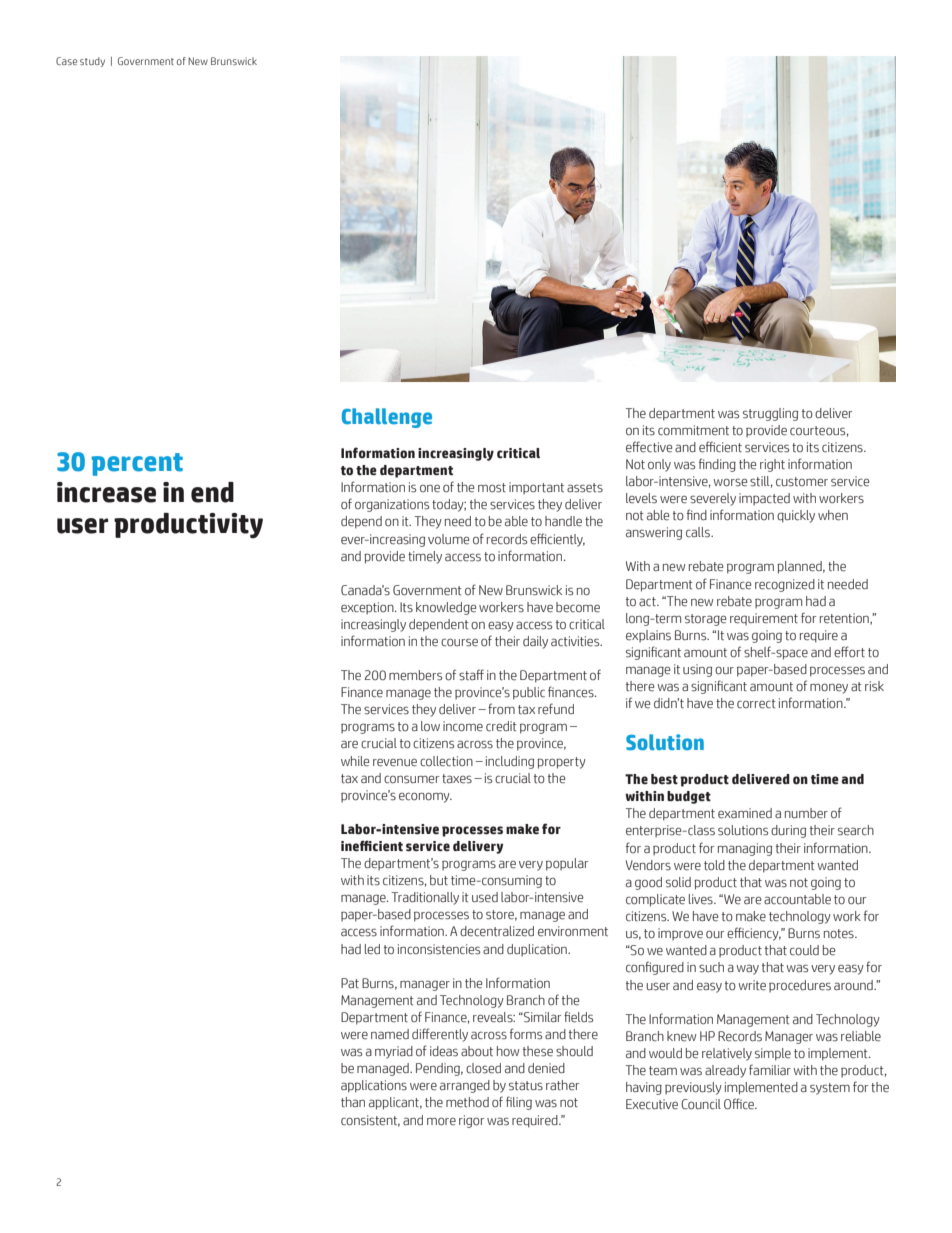  What do you see at coordinates (66, 61) in the image?
I see `Case` at bounding box center [66, 61].
